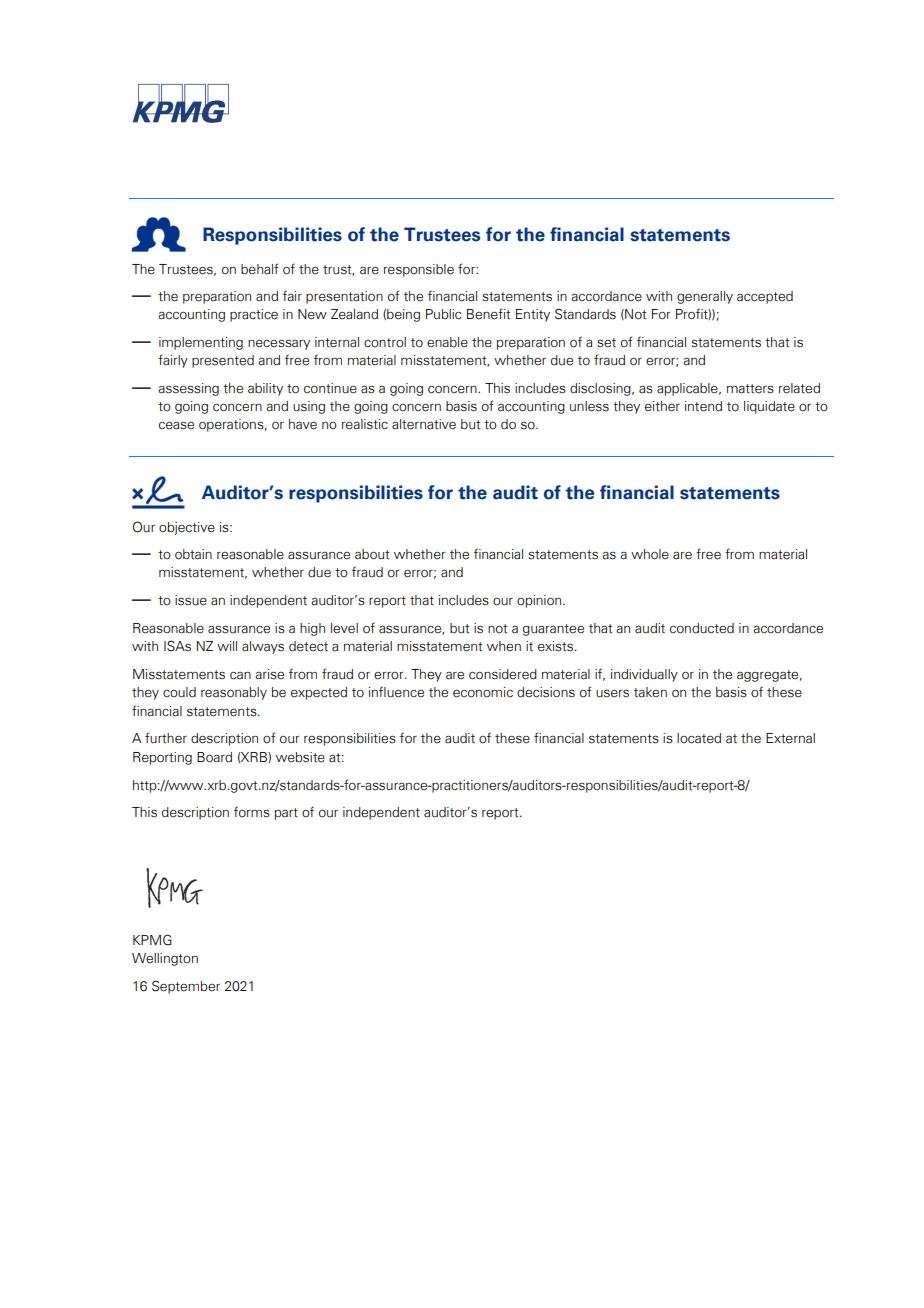 This screenshot has height=1308, width=924. What do you see at coordinates (227, 646) in the screenshot?
I see `will` at bounding box center [227, 646].
